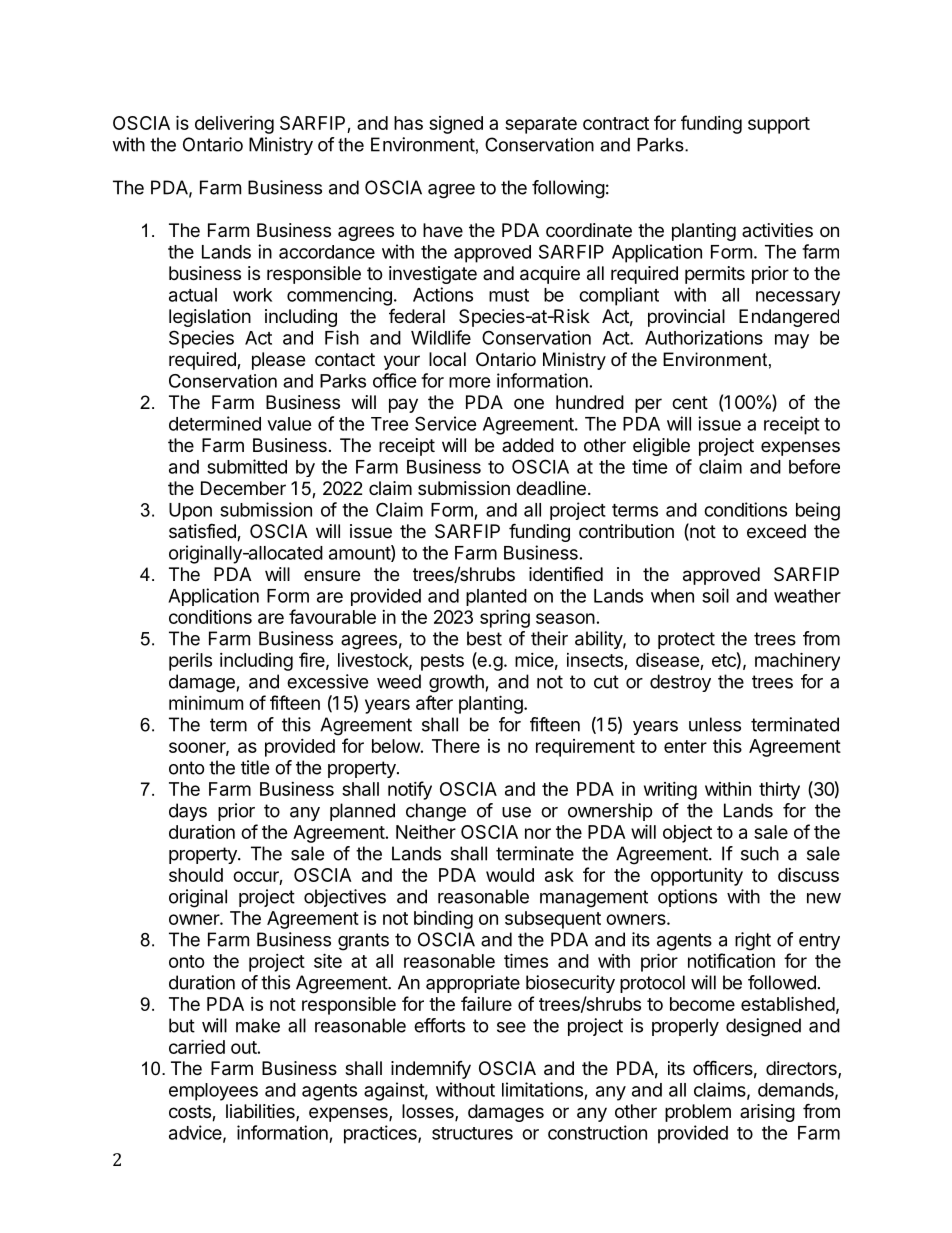  I want to click on liabilities, so click(261, 1112).
